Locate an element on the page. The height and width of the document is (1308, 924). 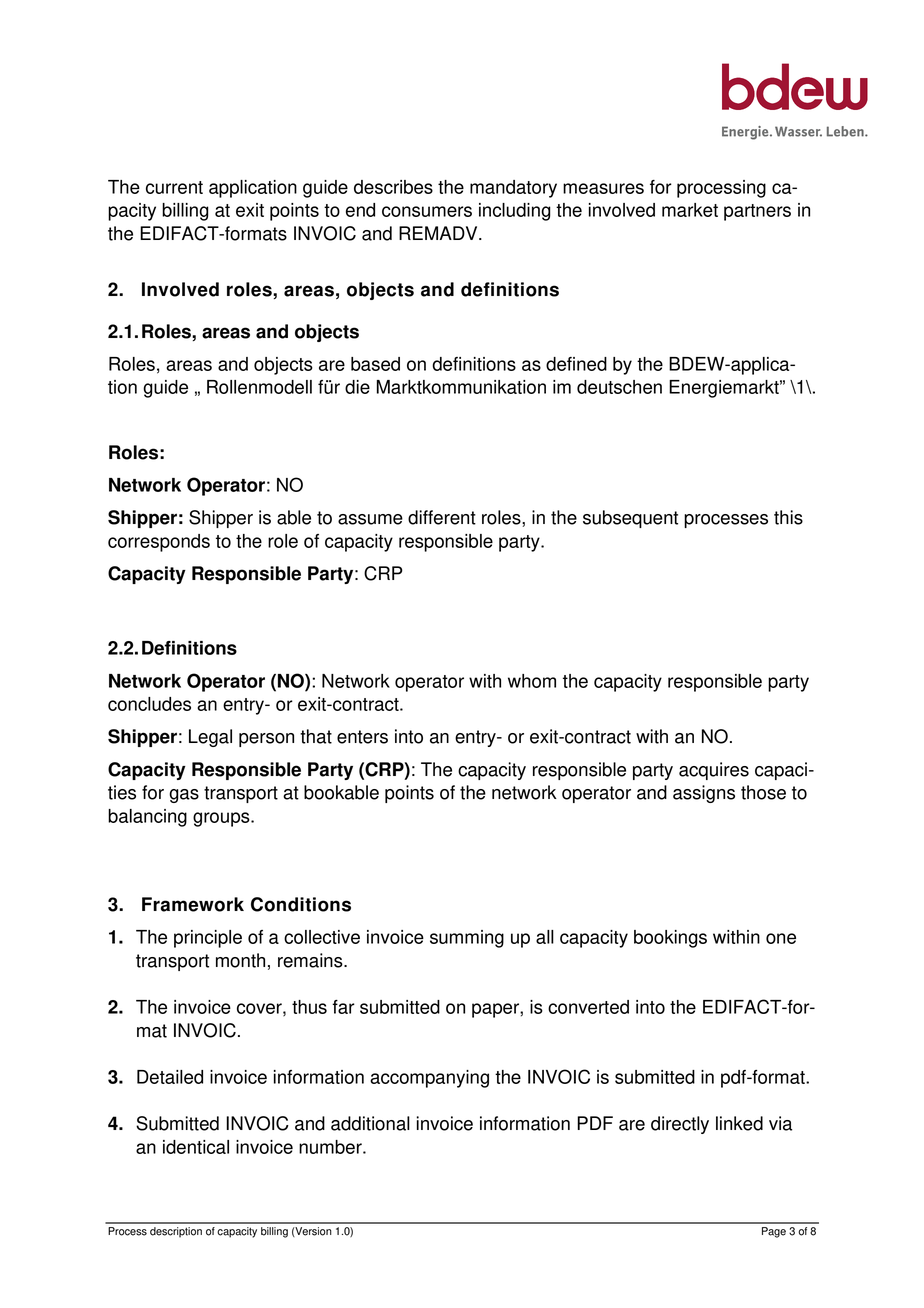
identical is located at coordinates (196, 1147).
